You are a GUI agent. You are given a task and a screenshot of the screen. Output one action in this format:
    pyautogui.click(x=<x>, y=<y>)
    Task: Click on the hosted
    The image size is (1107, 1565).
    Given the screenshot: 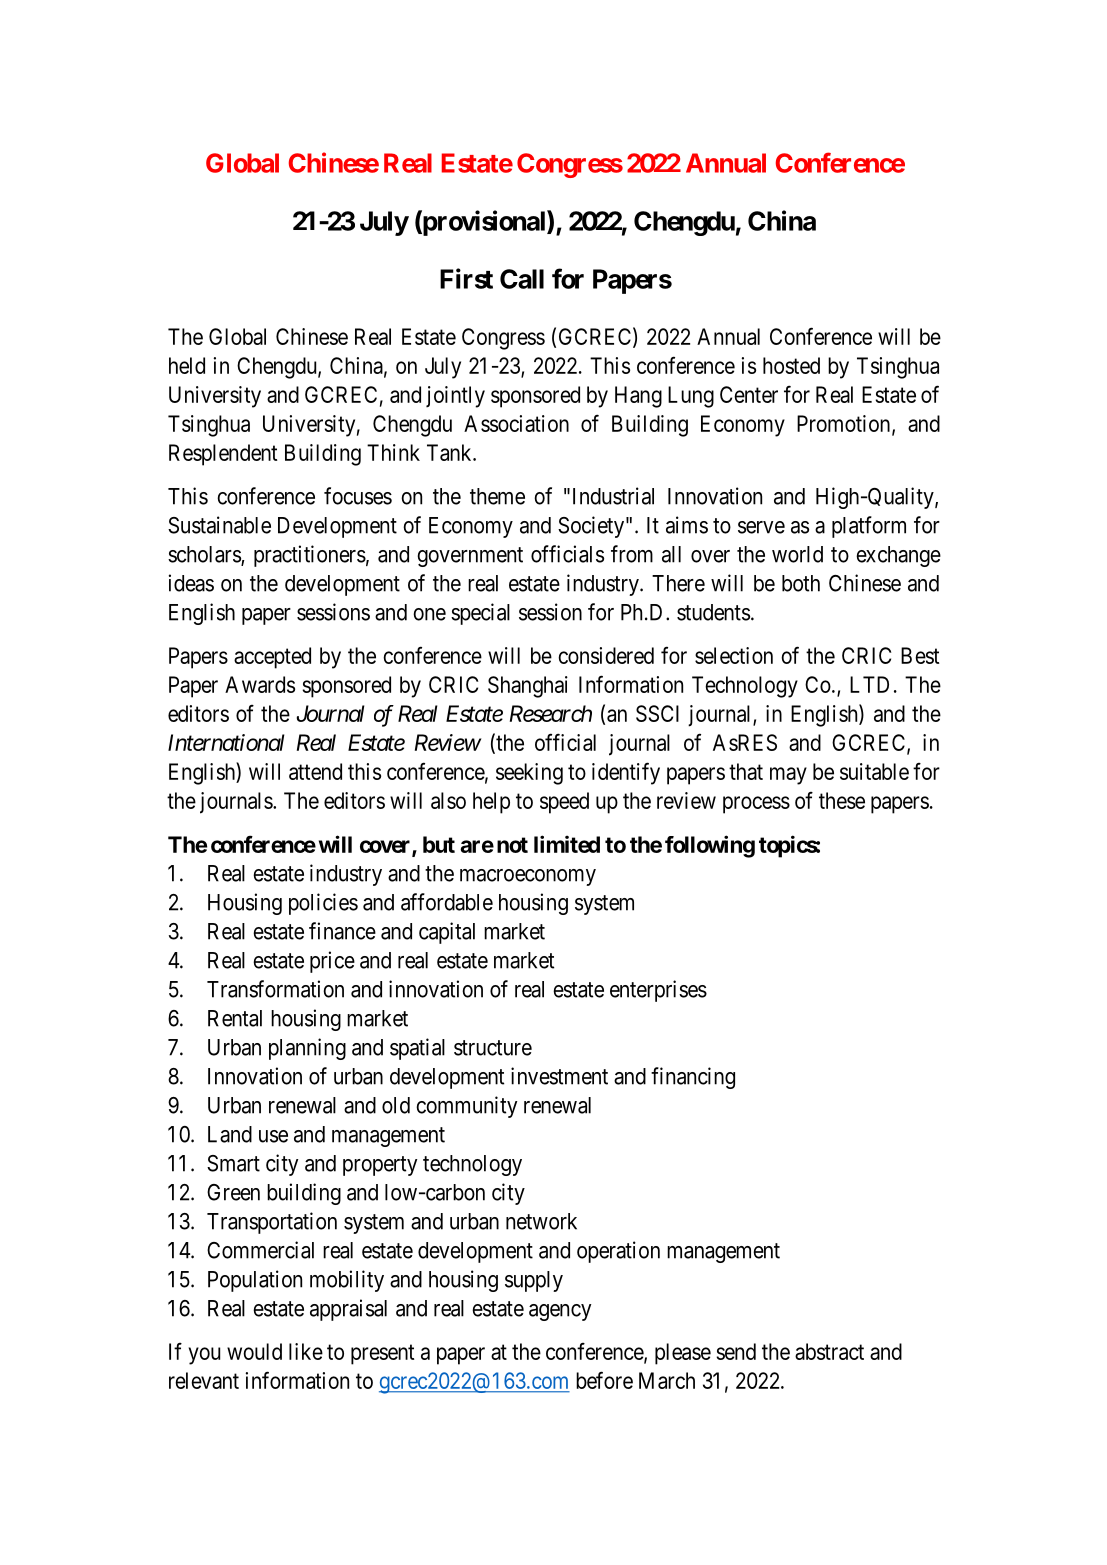 What is the action you would take?
    pyautogui.click(x=791, y=365)
